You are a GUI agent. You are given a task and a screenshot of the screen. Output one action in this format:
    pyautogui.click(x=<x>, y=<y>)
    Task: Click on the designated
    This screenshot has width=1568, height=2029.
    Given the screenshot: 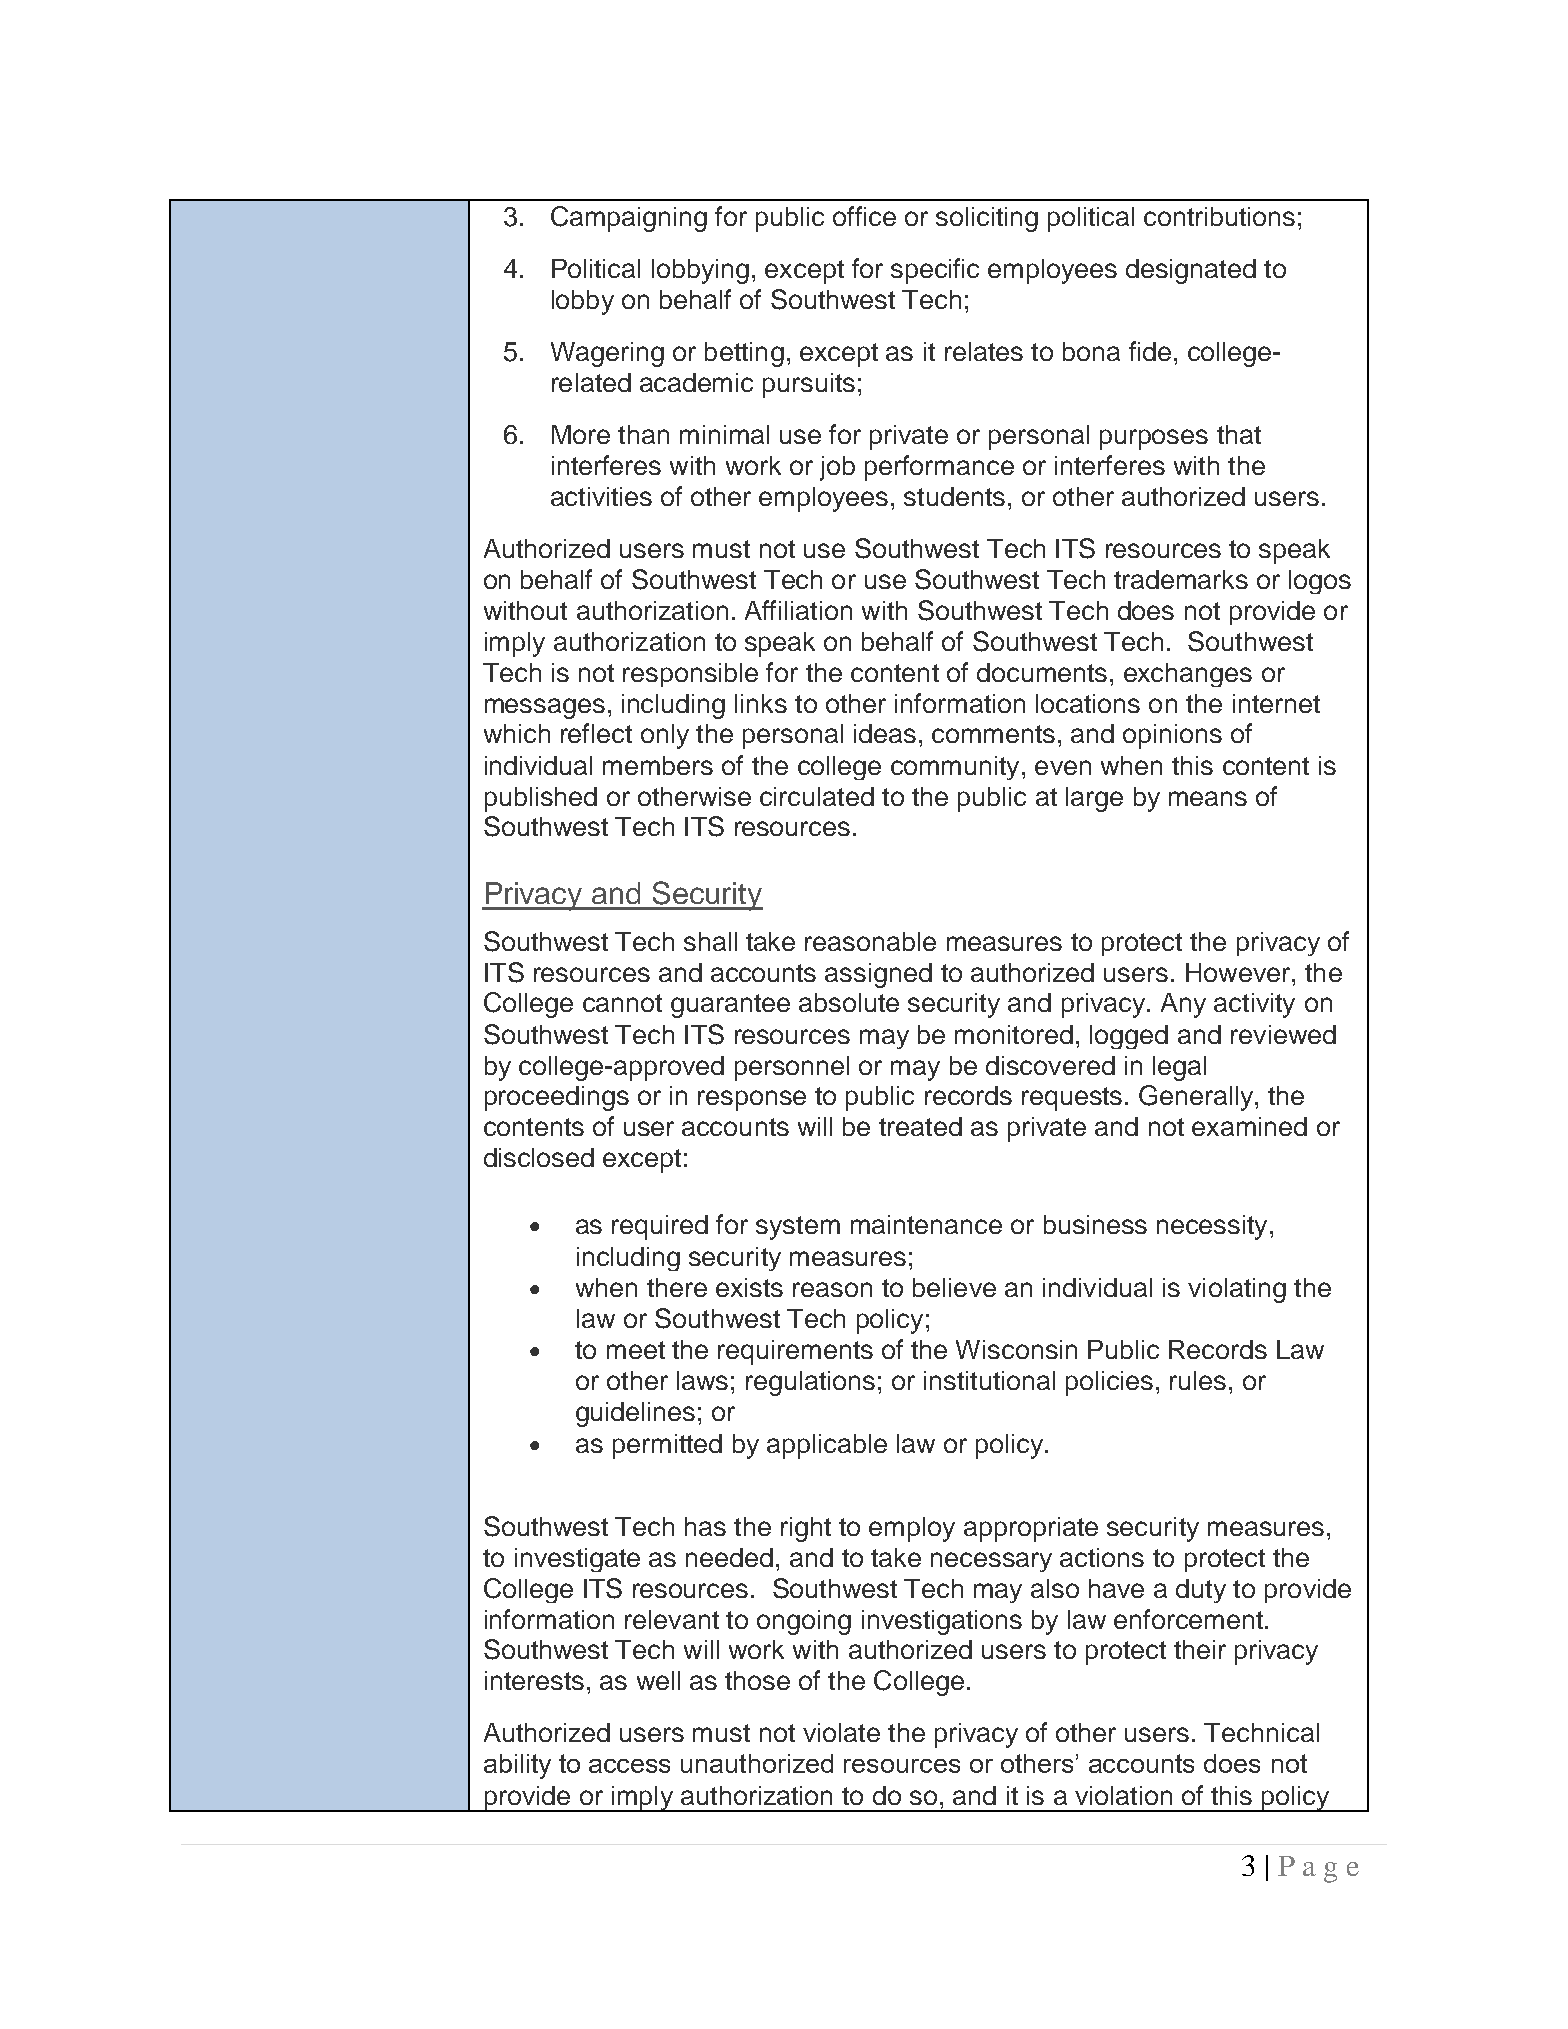 What is the action you would take?
    pyautogui.click(x=1191, y=271)
